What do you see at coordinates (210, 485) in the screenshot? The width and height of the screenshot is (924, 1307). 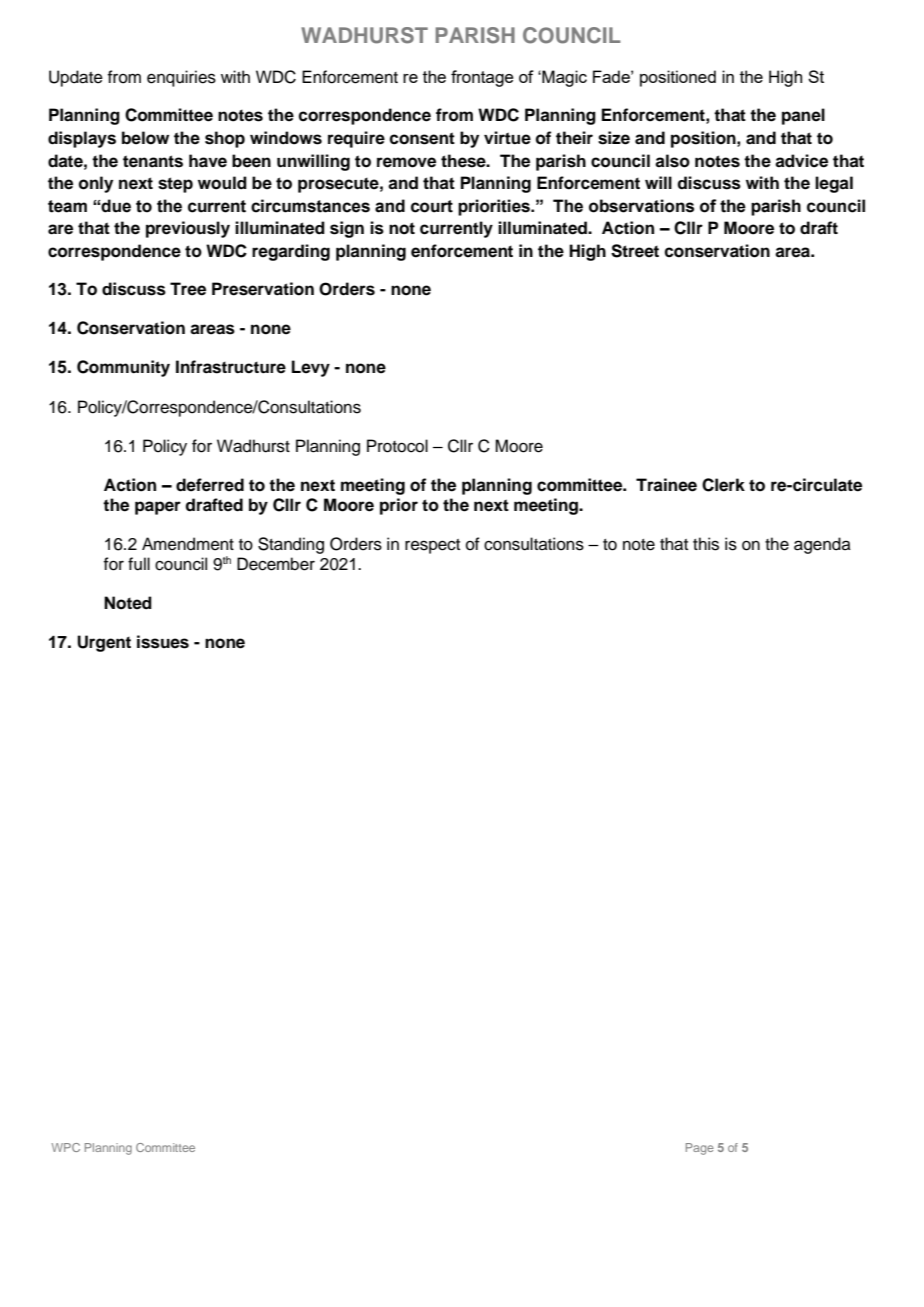 I see `deferred` at bounding box center [210, 485].
